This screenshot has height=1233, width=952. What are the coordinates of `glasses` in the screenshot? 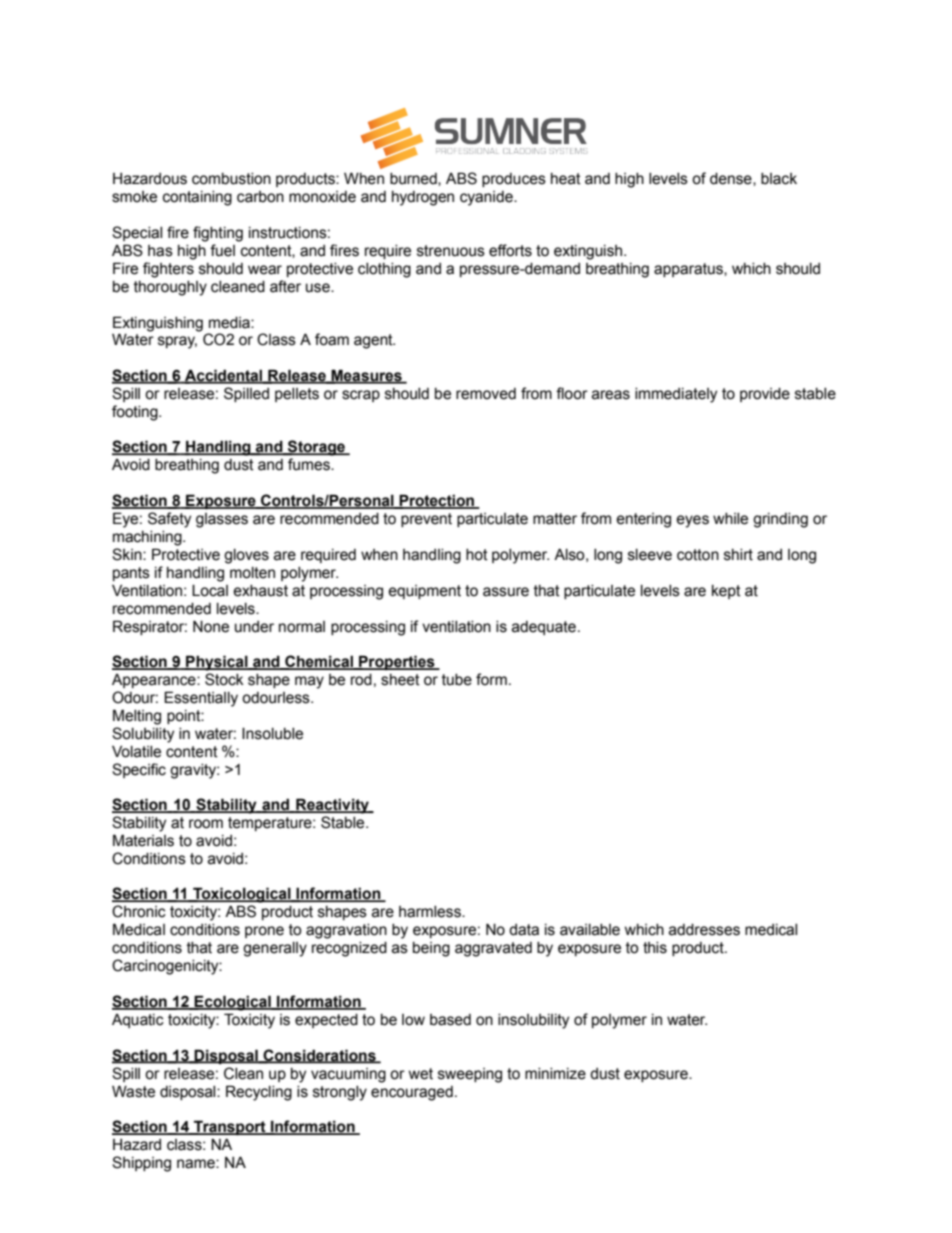 It's located at (222, 520).
